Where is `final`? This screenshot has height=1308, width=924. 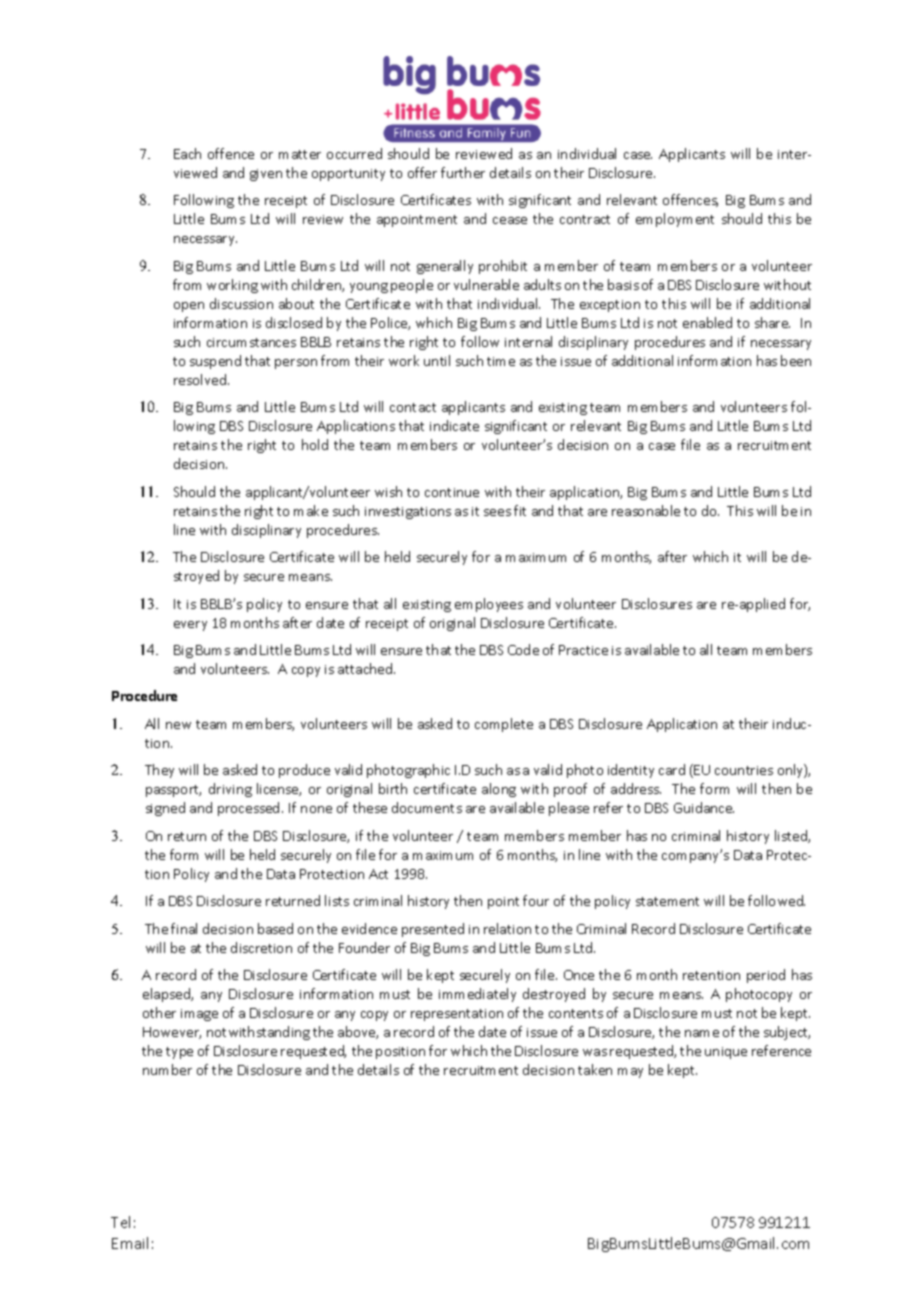
final is located at coordinates (184, 928).
